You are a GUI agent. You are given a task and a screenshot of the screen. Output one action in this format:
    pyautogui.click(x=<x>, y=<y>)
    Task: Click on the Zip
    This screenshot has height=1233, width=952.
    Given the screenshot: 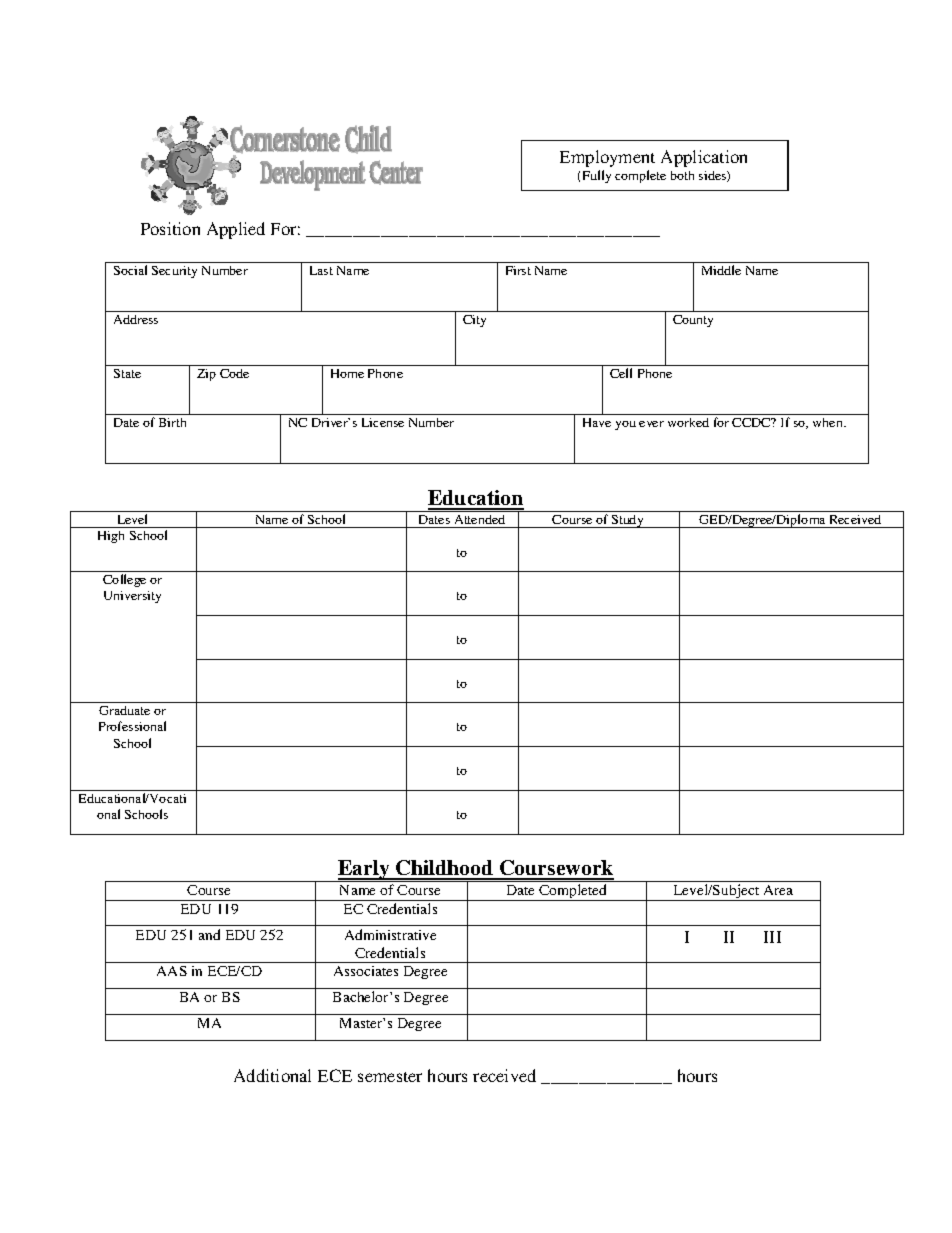 What is the action you would take?
    pyautogui.click(x=206, y=375)
